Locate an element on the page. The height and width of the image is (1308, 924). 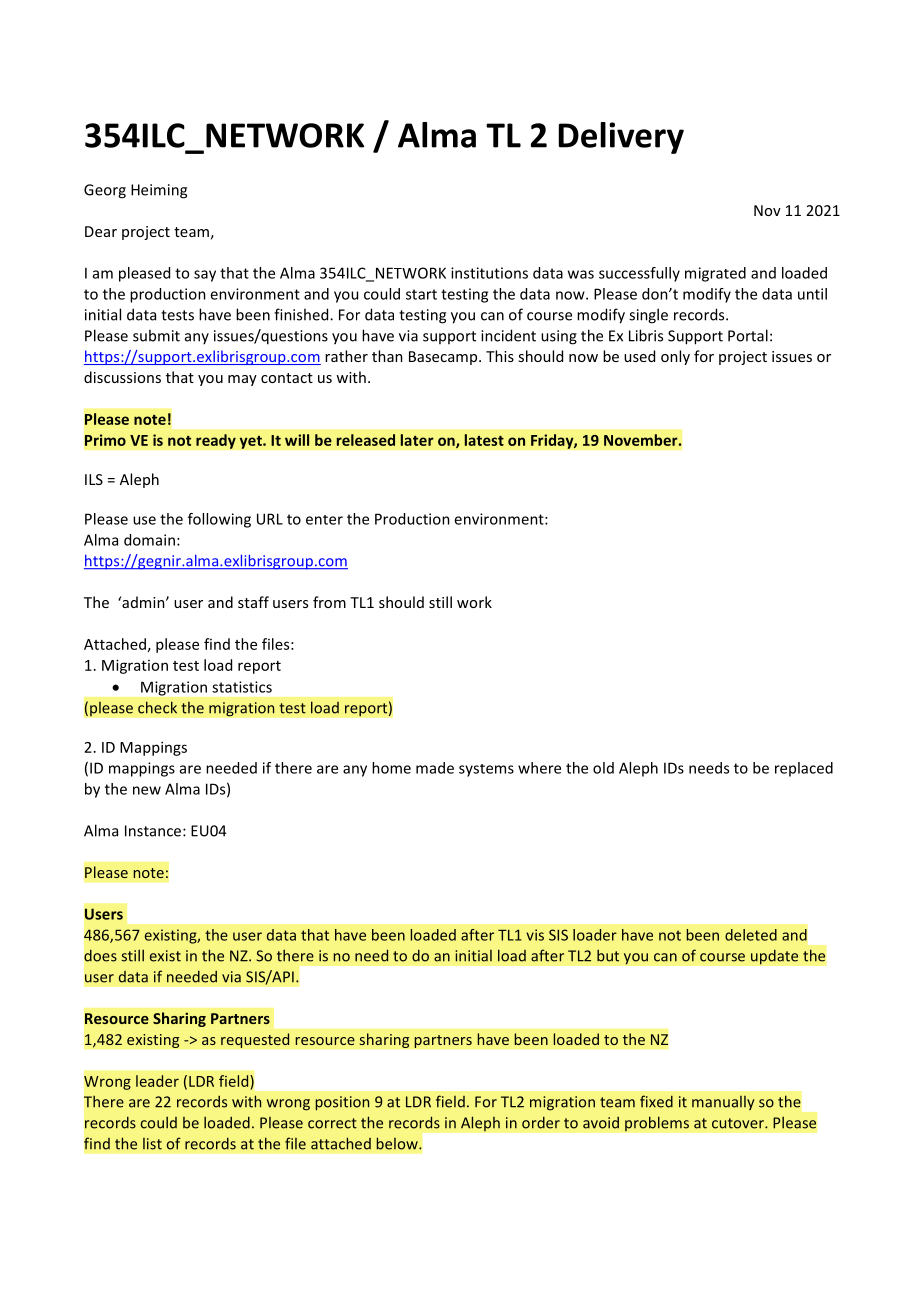
list is located at coordinates (152, 1144).
